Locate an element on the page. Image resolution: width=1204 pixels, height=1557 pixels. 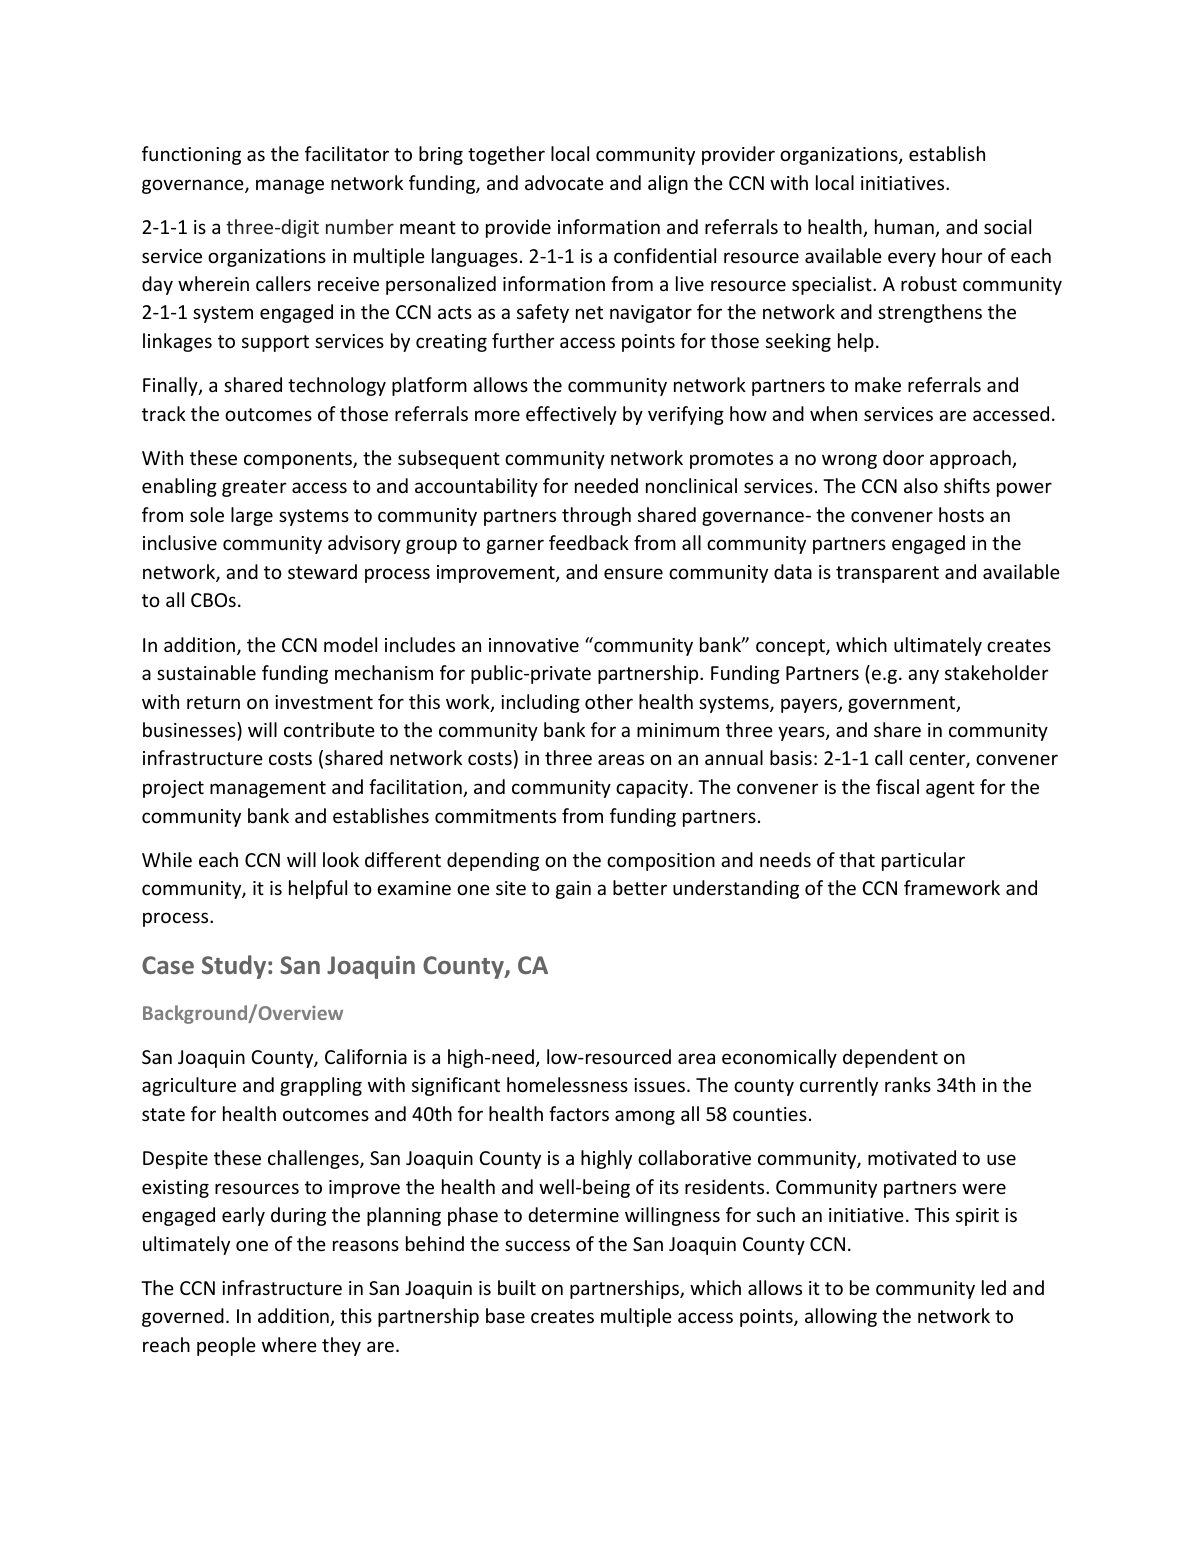
built is located at coordinates (517, 1287).
